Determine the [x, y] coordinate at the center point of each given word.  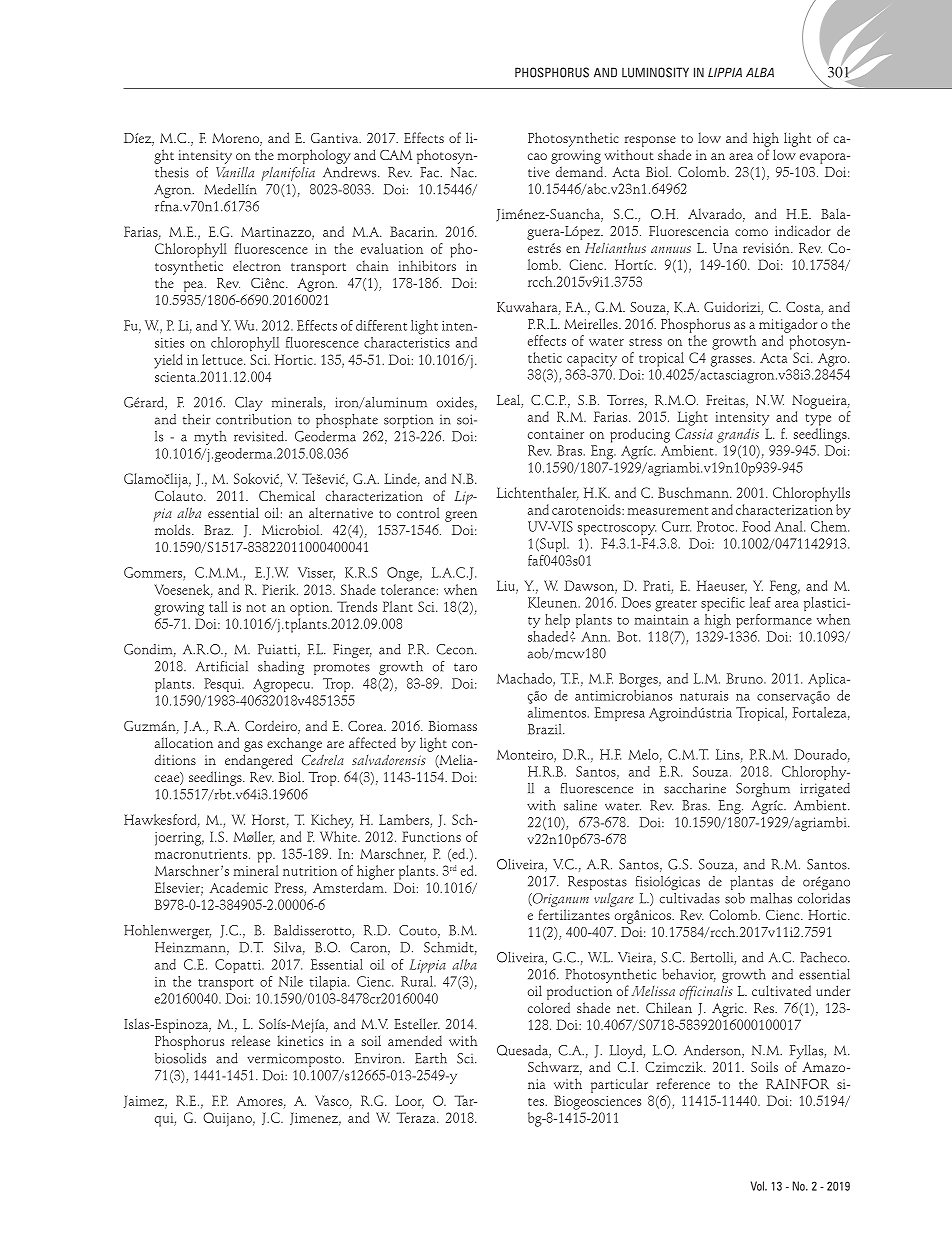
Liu [507, 586]
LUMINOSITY [655, 72]
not [256, 608]
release [251, 1040]
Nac [463, 172]
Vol [758, 1186]
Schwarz [555, 1068]
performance [774, 621]
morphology [314, 156]
